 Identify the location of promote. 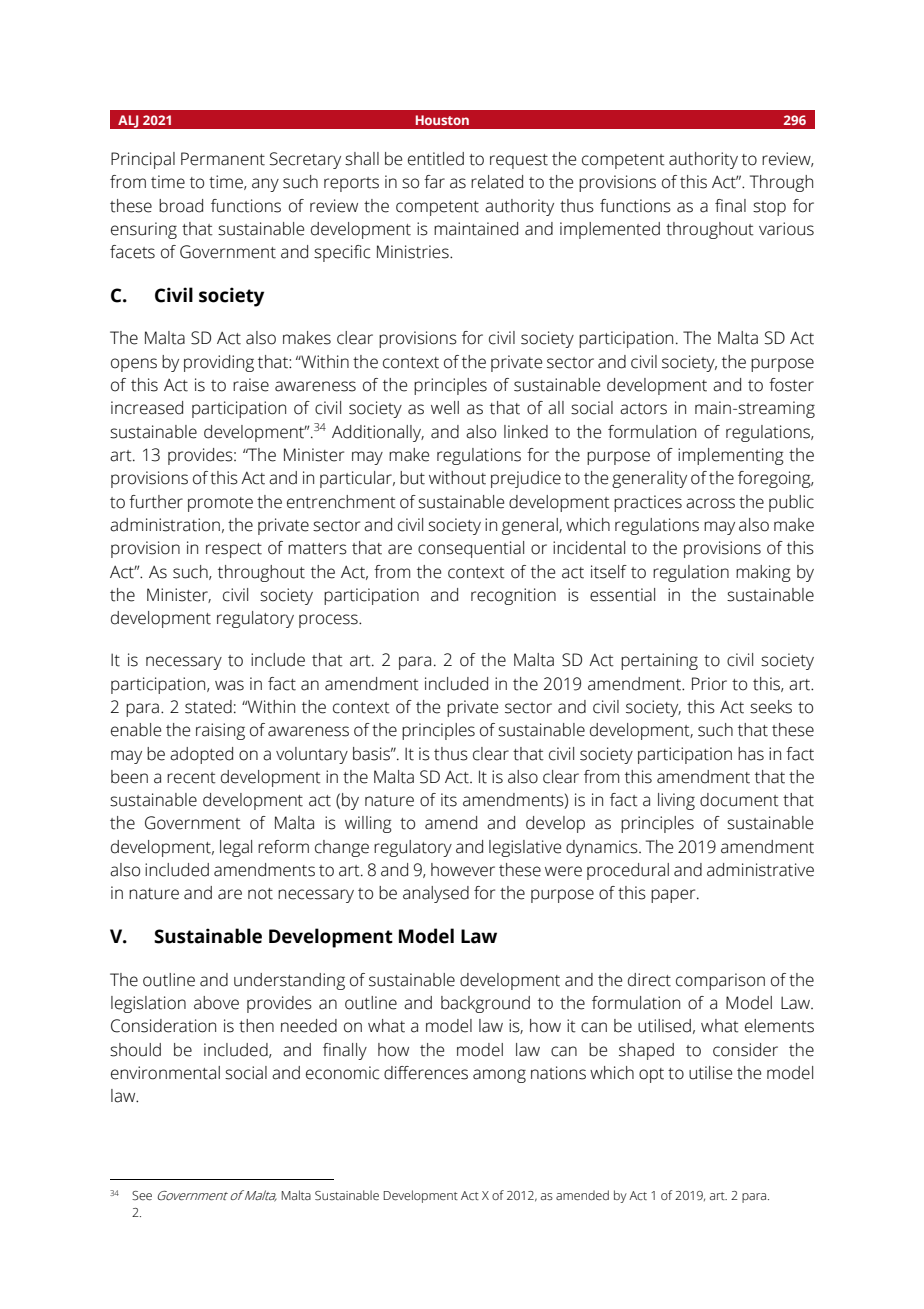
(220, 504).
